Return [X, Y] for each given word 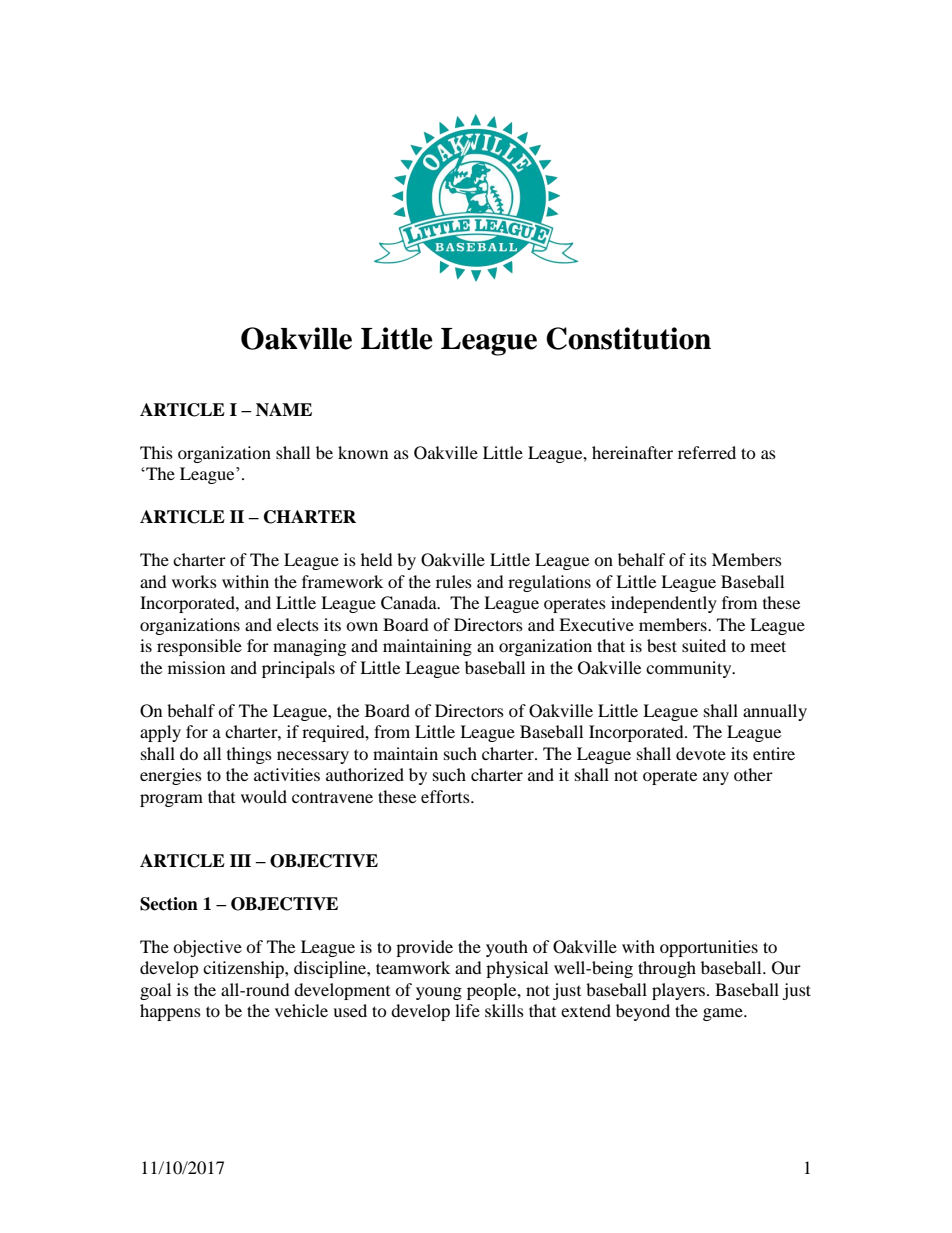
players [680, 991]
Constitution [628, 338]
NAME [284, 409]
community [690, 669]
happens [170, 1012]
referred [707, 452]
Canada [410, 603]
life [467, 1010]
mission [196, 667]
